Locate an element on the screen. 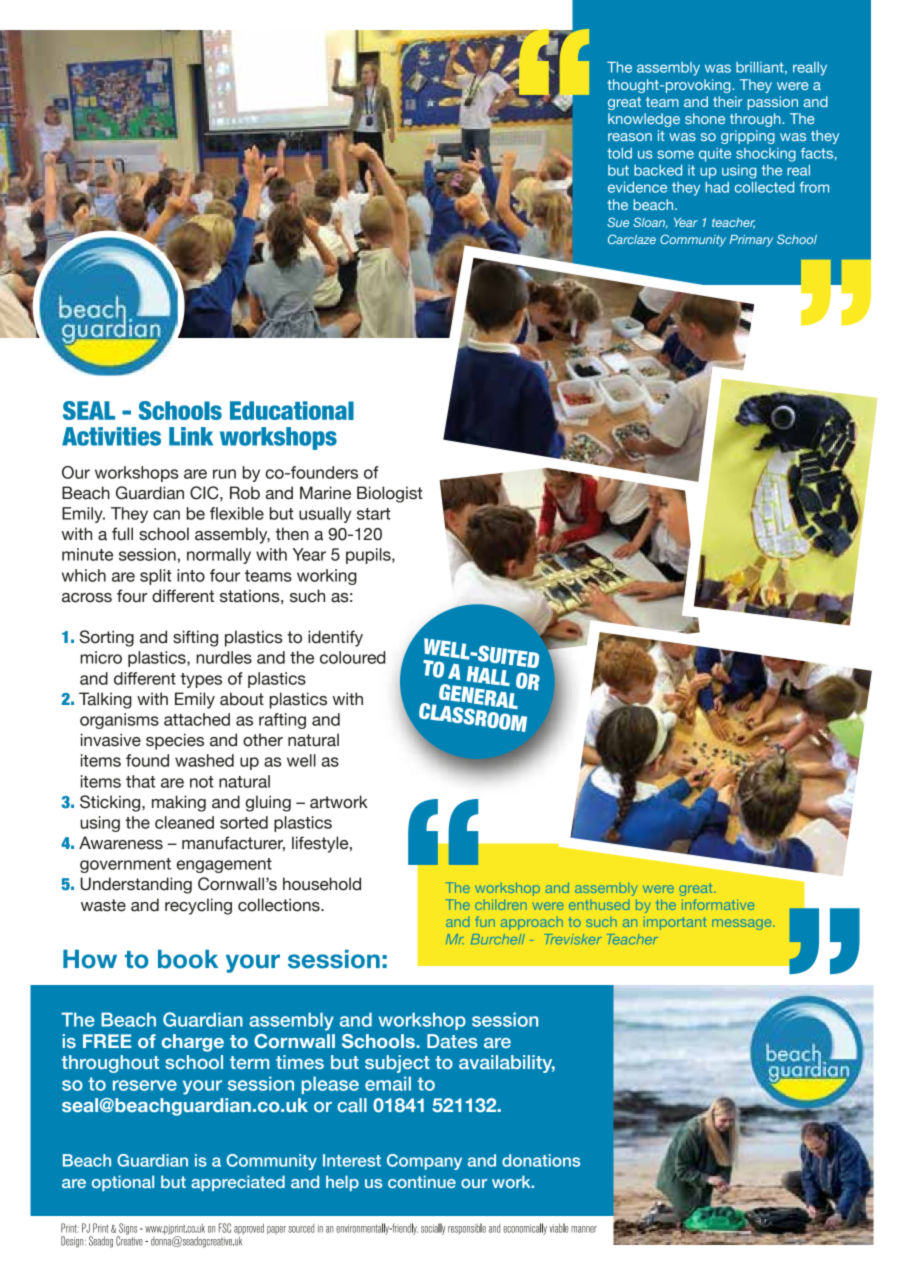 The width and height of the screenshot is (900, 1277). Biologist is located at coordinates (390, 494).
